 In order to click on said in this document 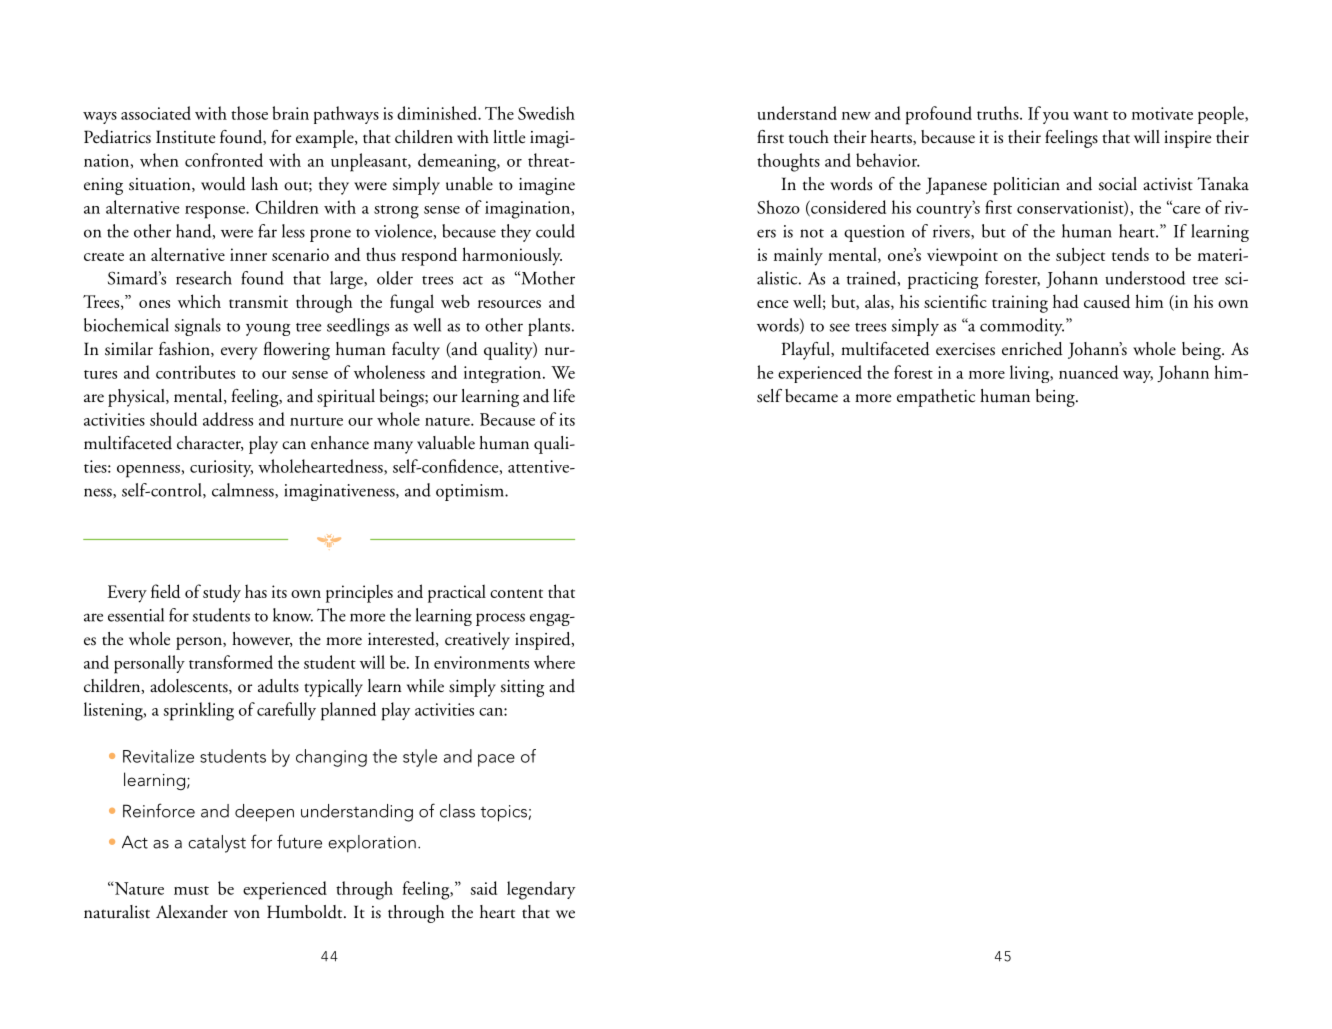, I will do `click(484, 888)`.
